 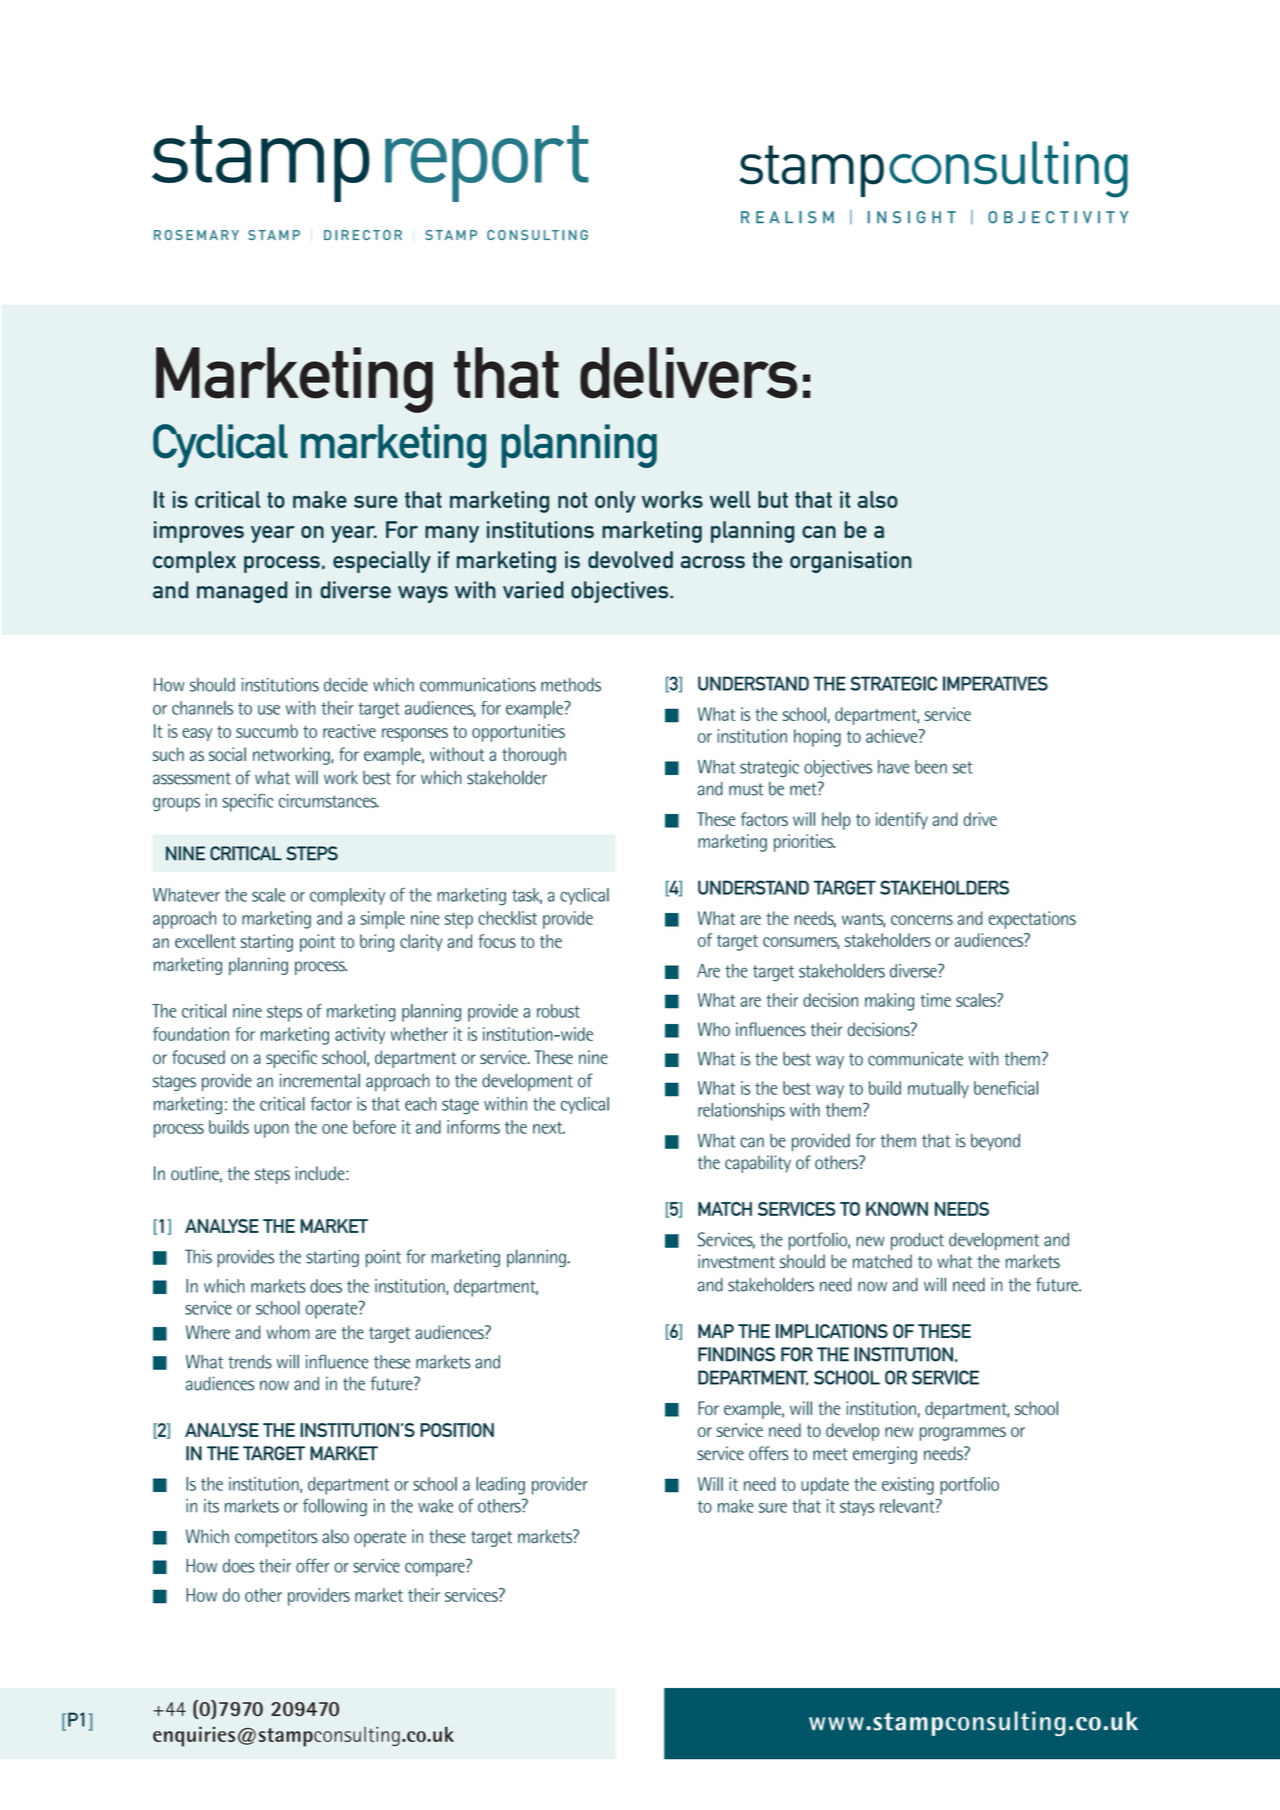 I want to click on robust, so click(x=558, y=1011).
